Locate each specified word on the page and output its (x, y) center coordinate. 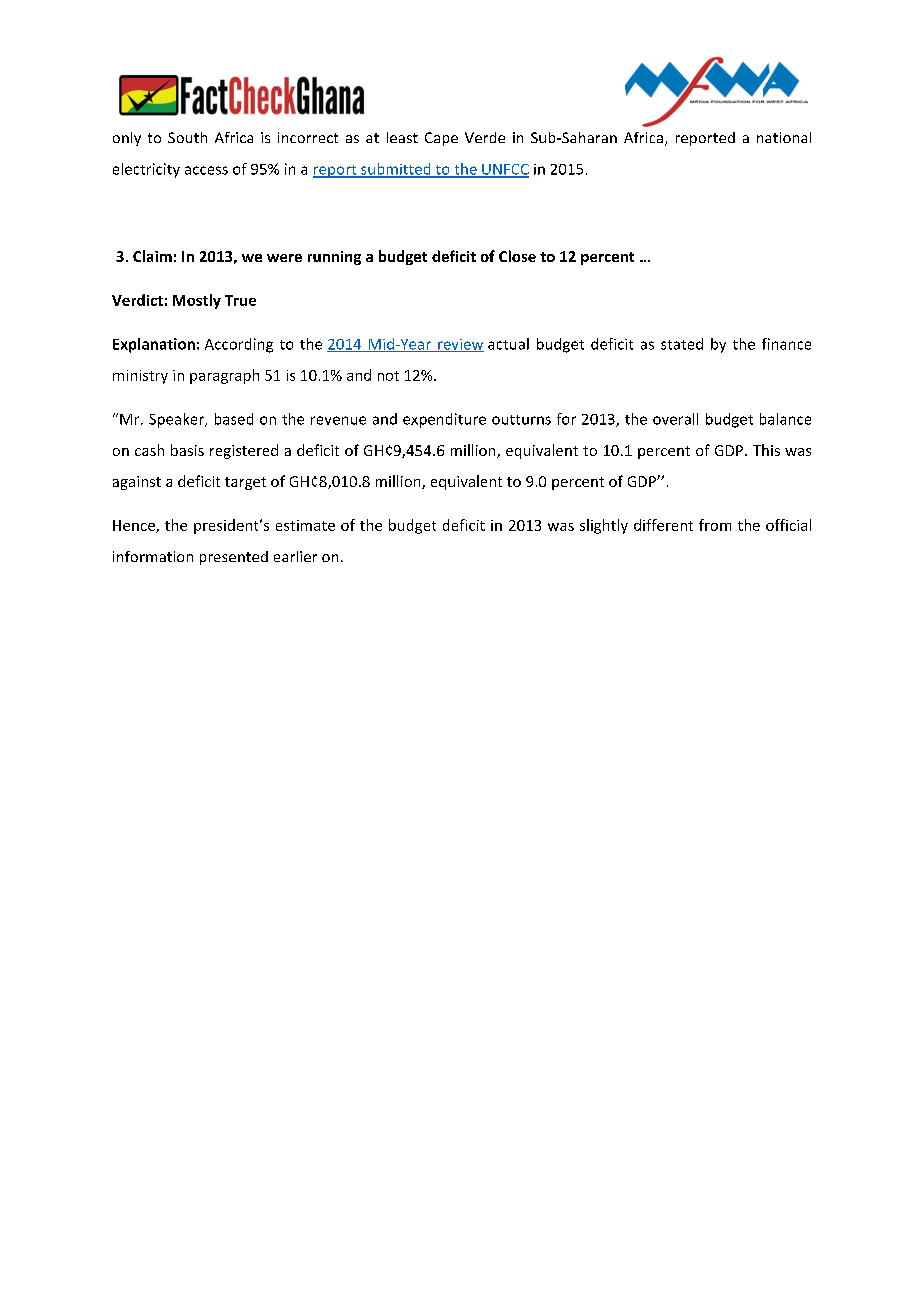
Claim (152, 256)
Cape (441, 139)
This (766, 450)
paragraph (224, 376)
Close (517, 256)
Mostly (197, 301)
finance (786, 344)
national (784, 137)
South (187, 137)
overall (675, 419)
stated (682, 344)
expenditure (444, 420)
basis (187, 450)
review (460, 345)
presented (234, 558)
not (388, 376)
